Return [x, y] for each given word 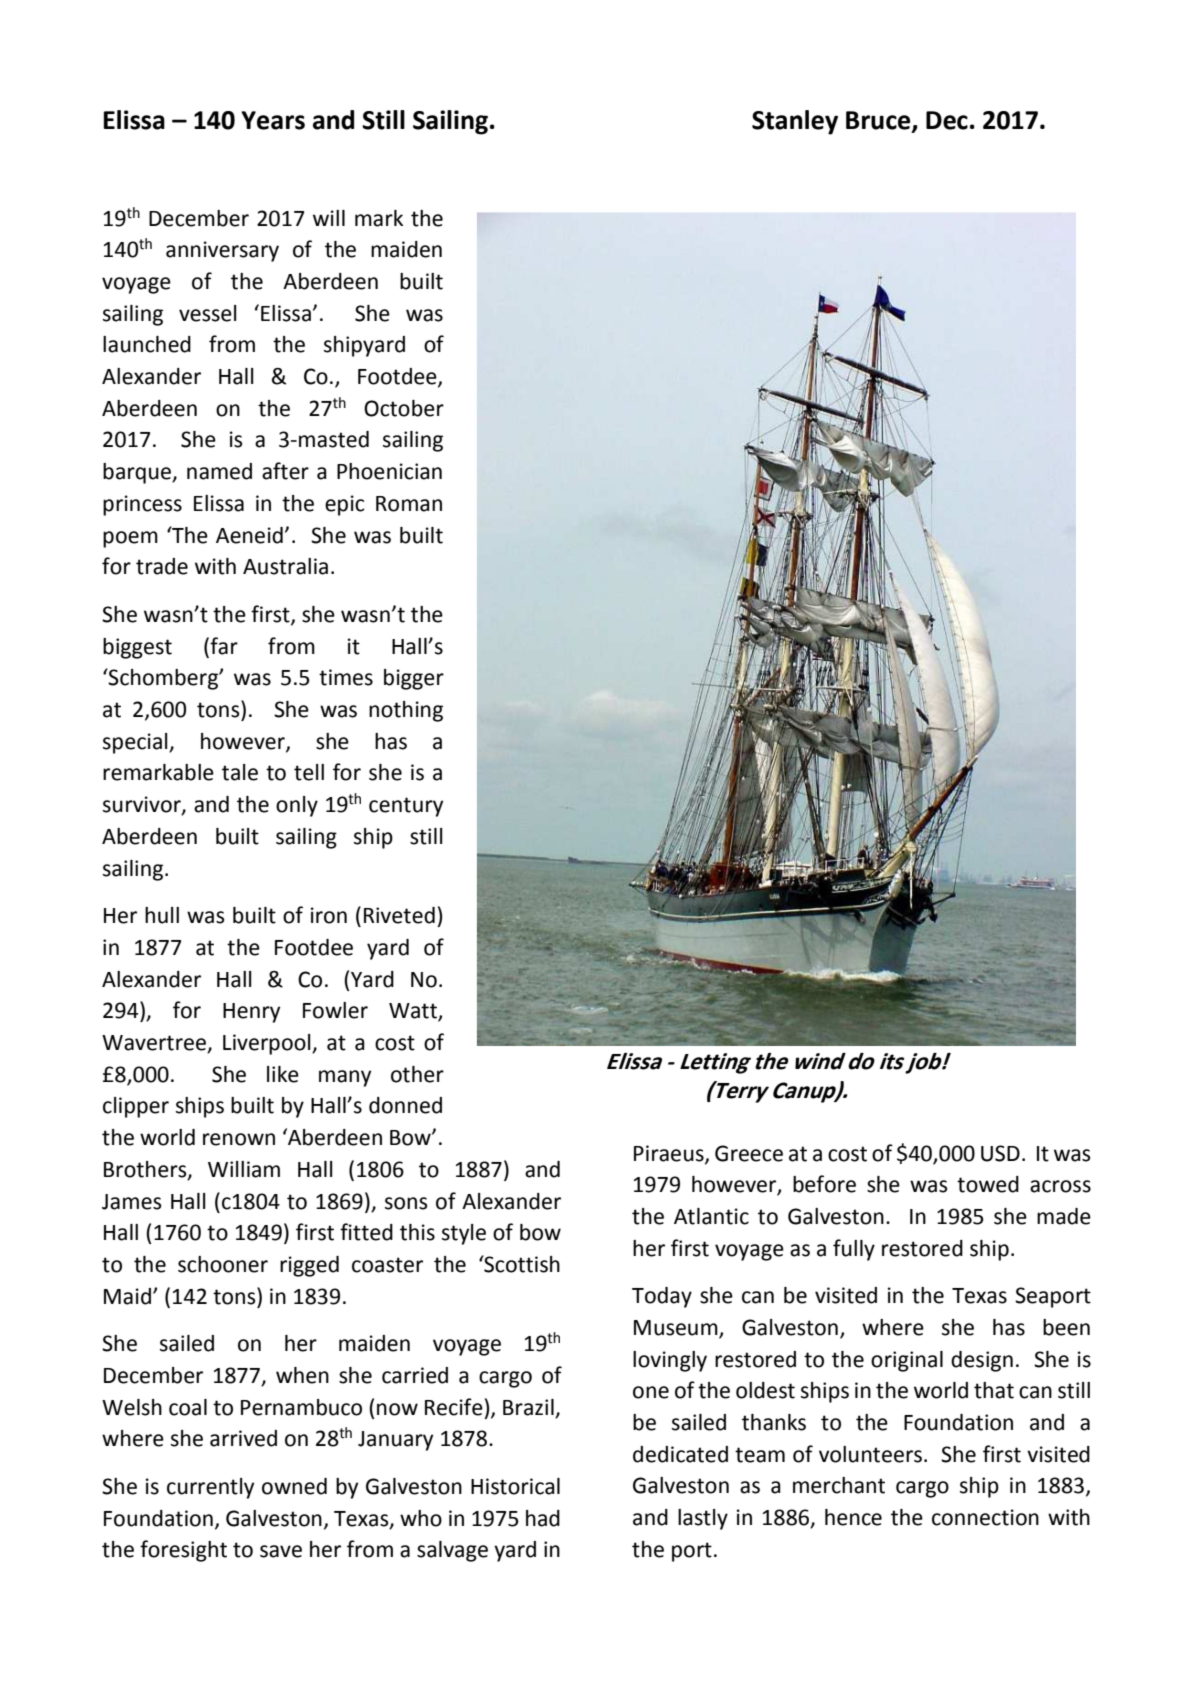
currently [210, 1488]
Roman [409, 504]
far [223, 646]
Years [273, 120]
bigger [414, 679]
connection [985, 1517]
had [543, 1518]
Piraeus [670, 1154]
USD [1000, 1153]
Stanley [795, 122]
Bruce [879, 121]
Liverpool [268, 1044]
